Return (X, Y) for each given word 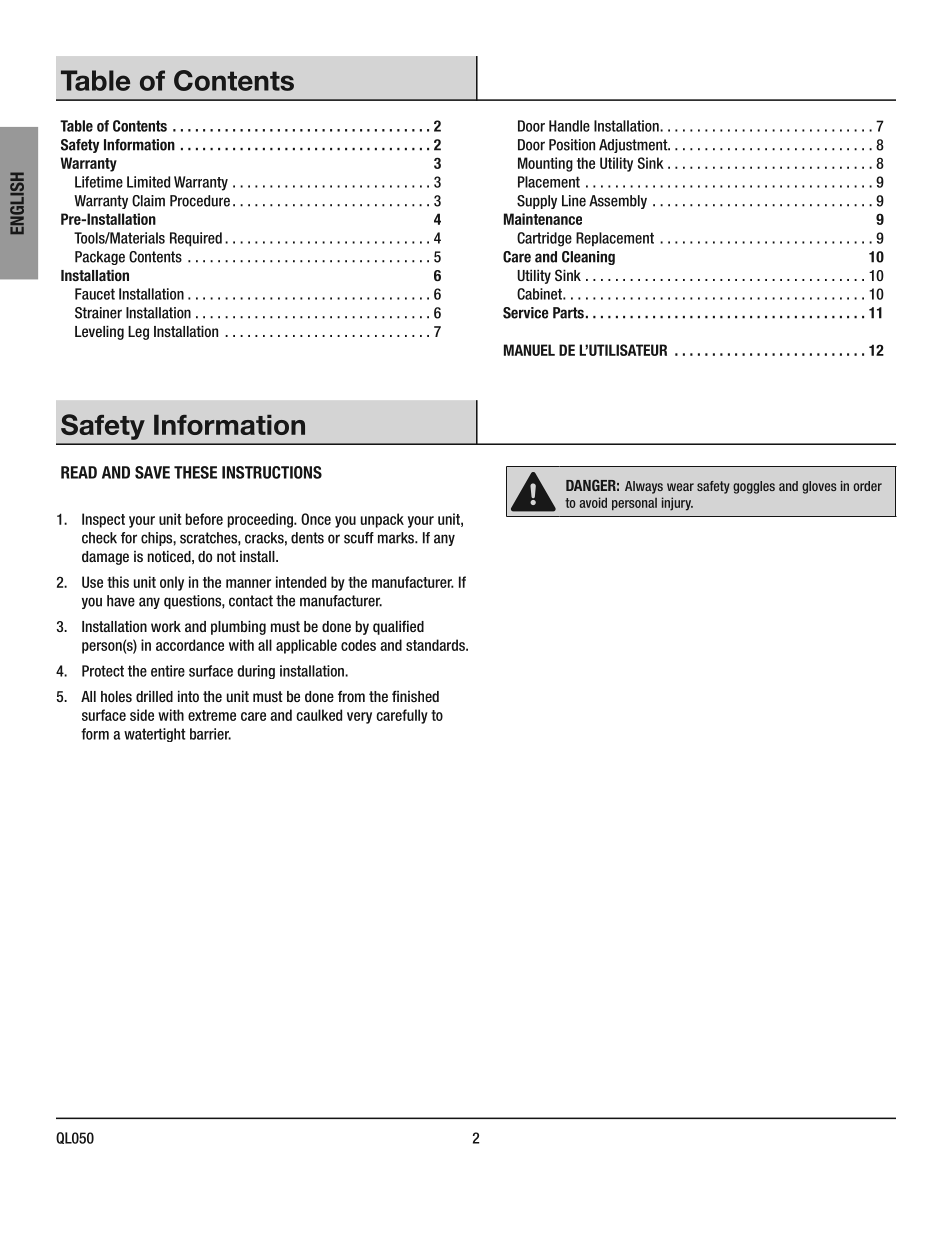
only (172, 583)
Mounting (545, 164)
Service (526, 313)
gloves (819, 487)
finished (415, 696)
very (359, 718)
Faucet (95, 294)
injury (677, 504)
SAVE (152, 472)
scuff (359, 538)
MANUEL (529, 350)
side (142, 715)
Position (572, 145)
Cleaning (588, 258)
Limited (148, 182)
